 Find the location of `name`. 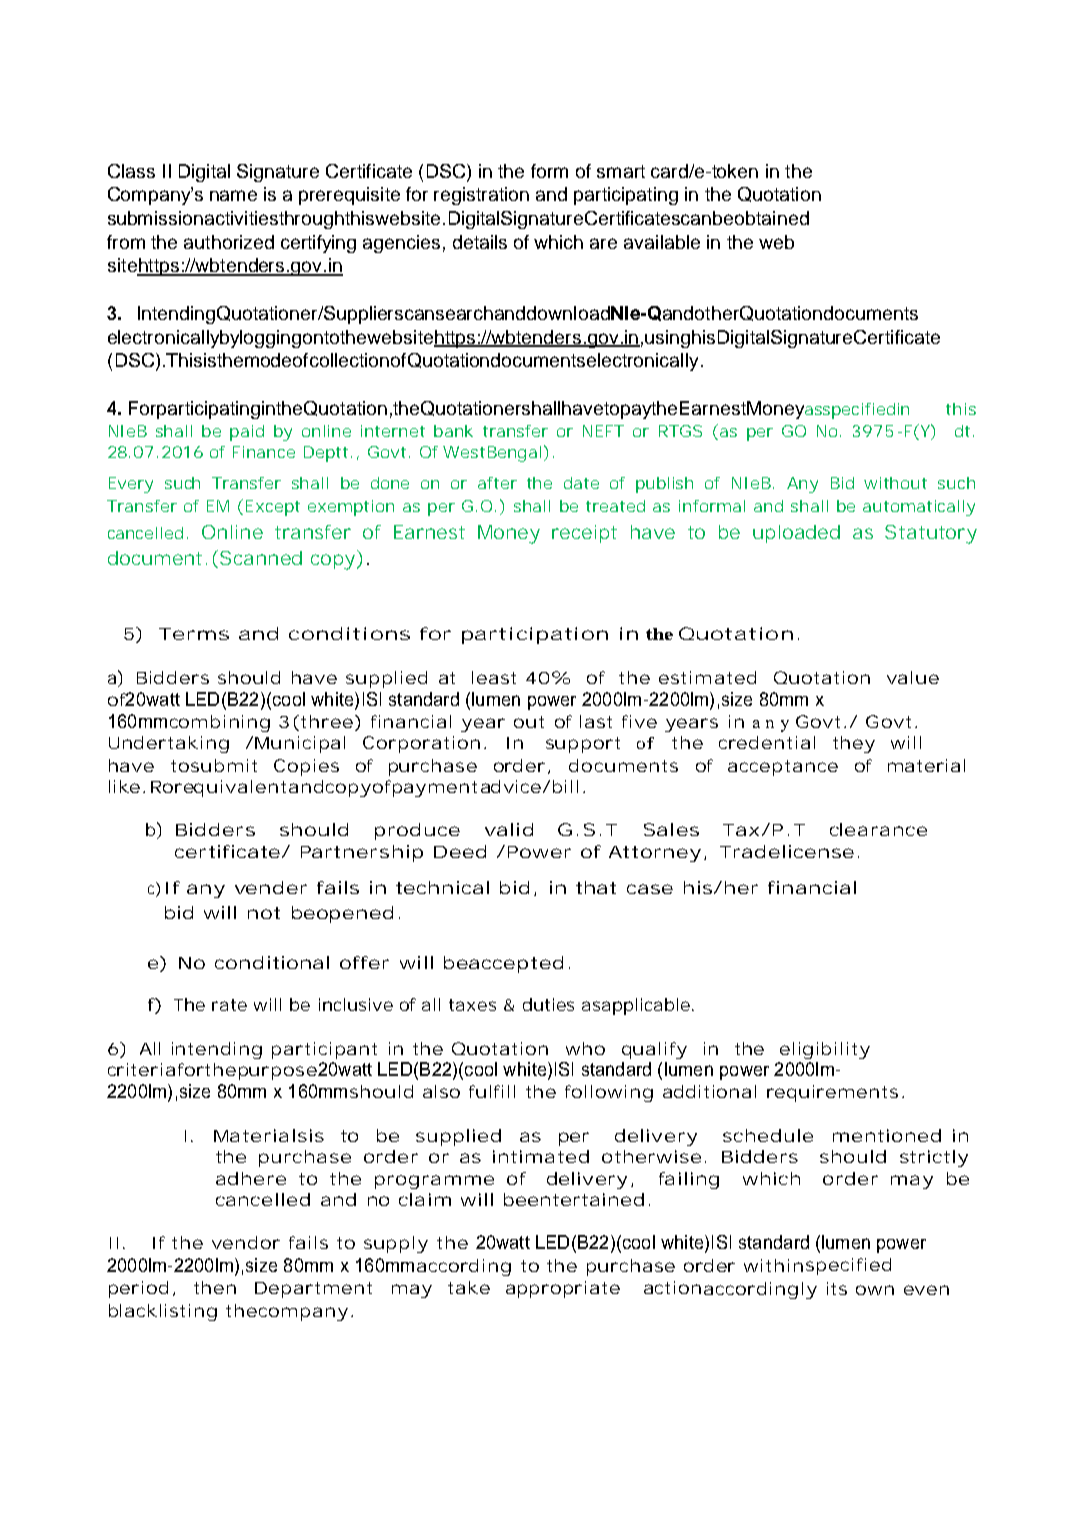

name is located at coordinates (233, 195).
